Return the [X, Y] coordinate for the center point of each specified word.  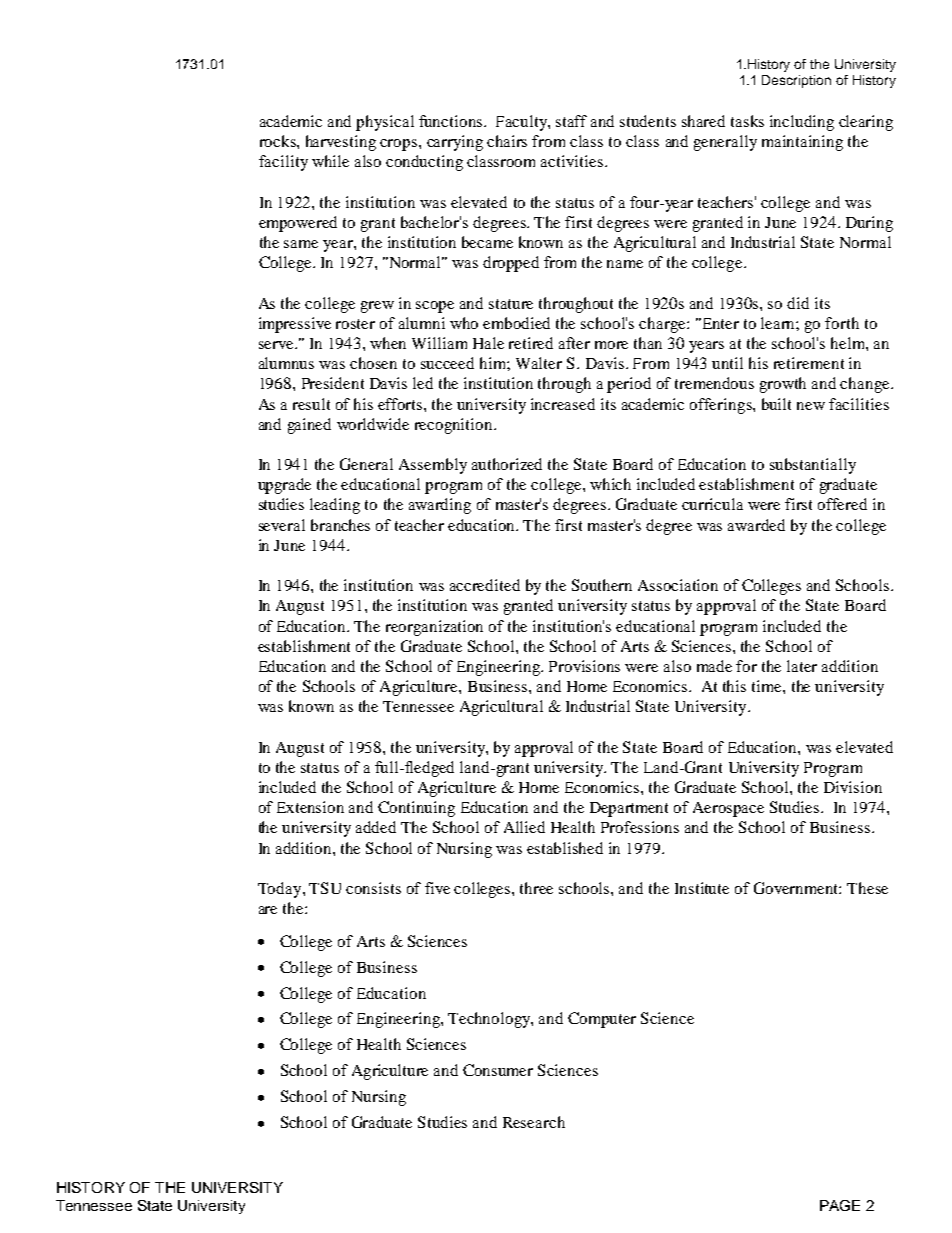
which [610, 484]
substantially [813, 466]
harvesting [341, 143]
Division [853, 787]
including [802, 123]
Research [534, 1122]
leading [335, 506]
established [565, 848]
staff [571, 121]
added [376, 827]
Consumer [498, 1070]
